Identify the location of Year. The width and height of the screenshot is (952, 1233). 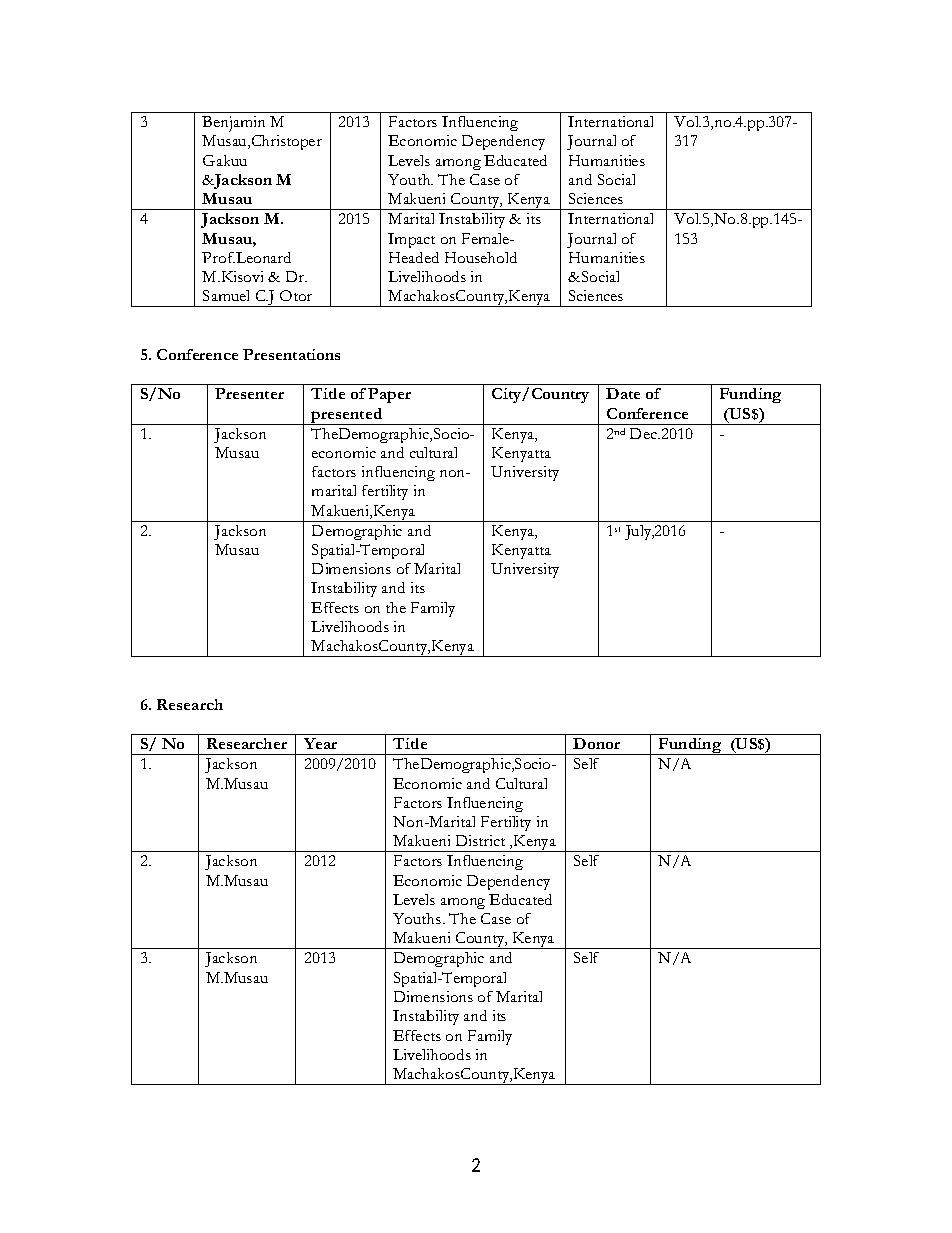
(320, 743).
